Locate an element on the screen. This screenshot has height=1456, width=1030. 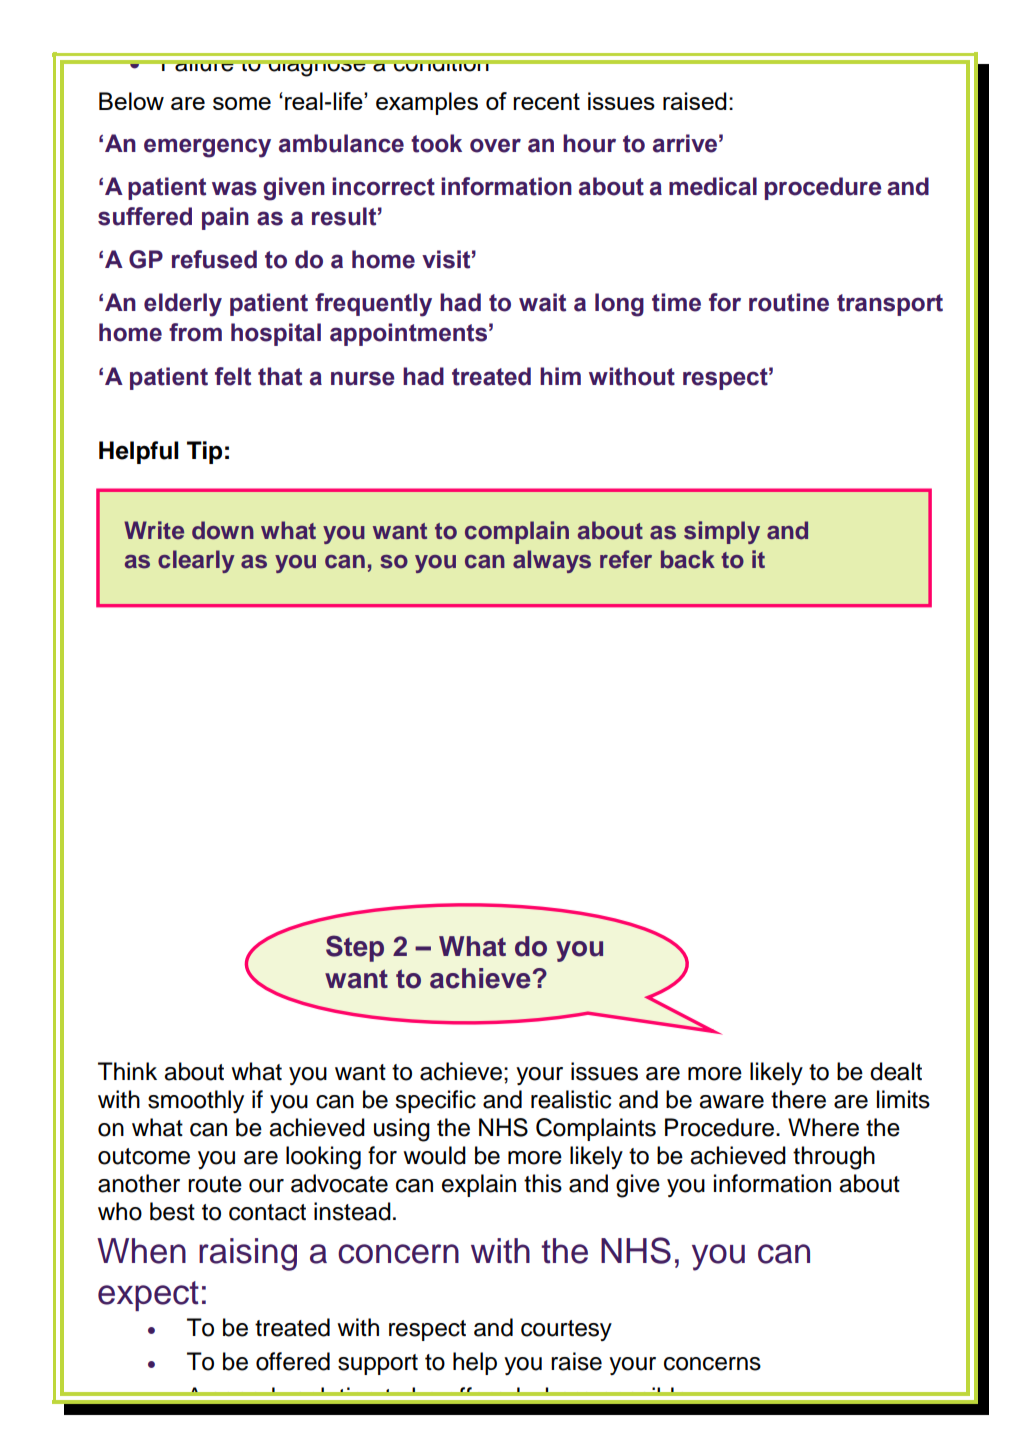
emergency is located at coordinates (207, 148).
